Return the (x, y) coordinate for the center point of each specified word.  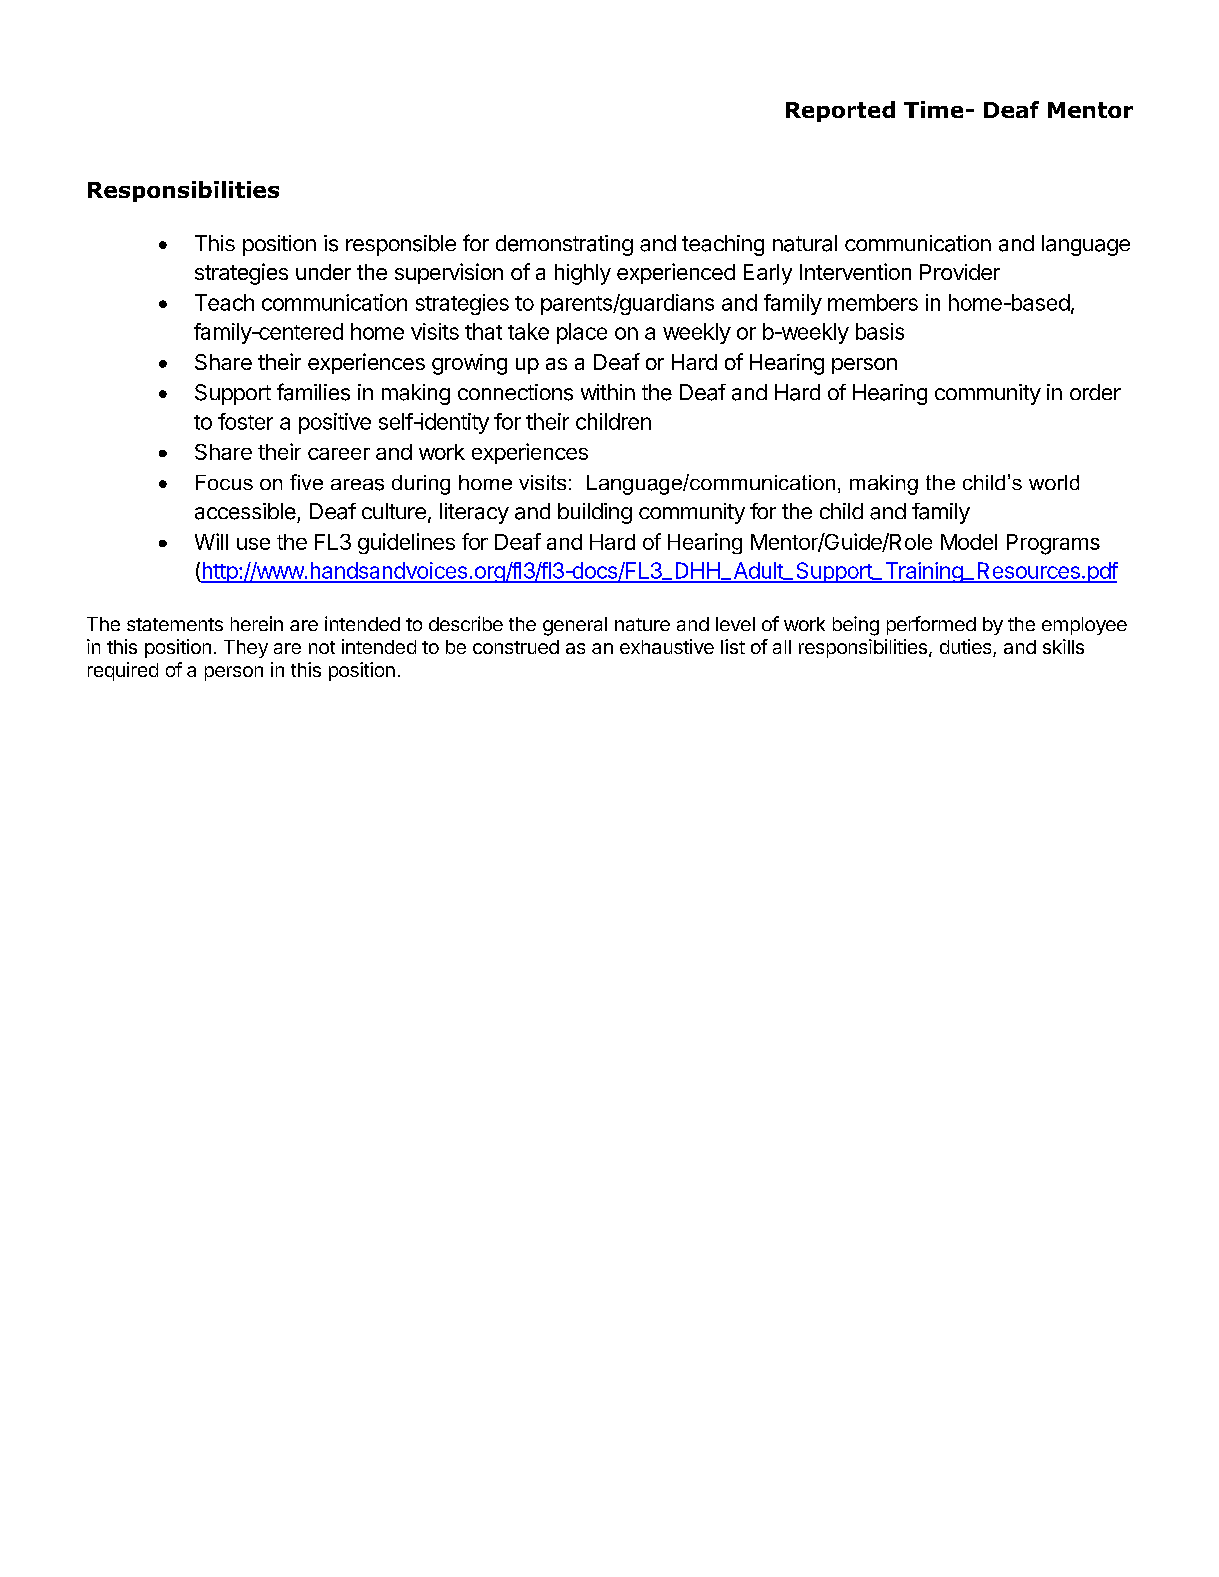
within (608, 392)
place (582, 333)
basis (880, 331)
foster (245, 421)
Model (969, 542)
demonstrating (564, 245)
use (253, 544)
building (595, 513)
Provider (960, 272)
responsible (401, 245)
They (246, 649)
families (313, 392)
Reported (840, 111)
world (1054, 482)
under (323, 272)
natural (805, 243)
